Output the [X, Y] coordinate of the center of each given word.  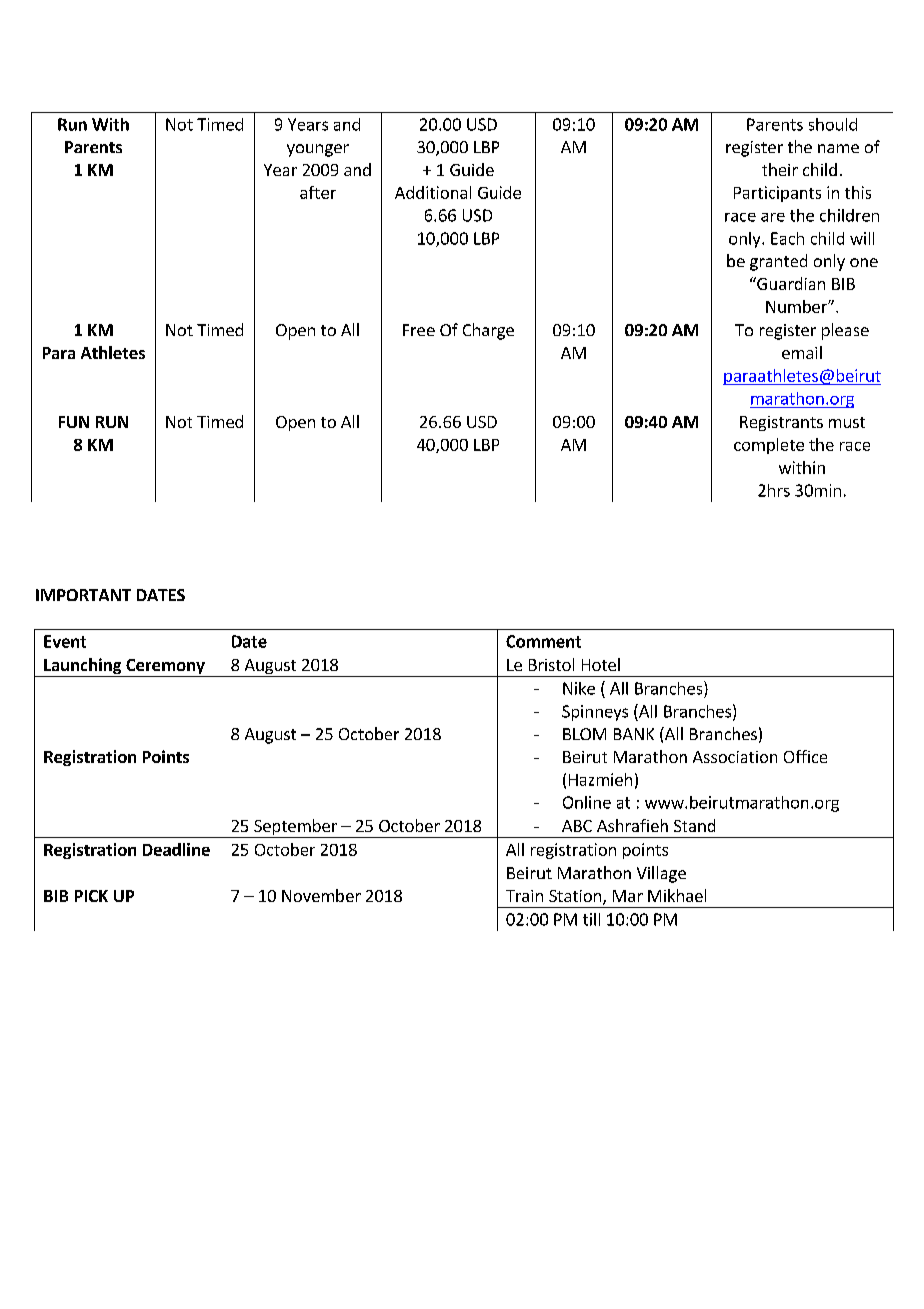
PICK [91, 896]
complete [769, 446]
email [802, 352]
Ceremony [165, 668]
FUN [74, 422]
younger [318, 150]
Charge [488, 331]
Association [735, 757]
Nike [579, 688]
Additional [433, 192]
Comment [543, 641]
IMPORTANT [83, 595]
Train [524, 896]
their [780, 169]
